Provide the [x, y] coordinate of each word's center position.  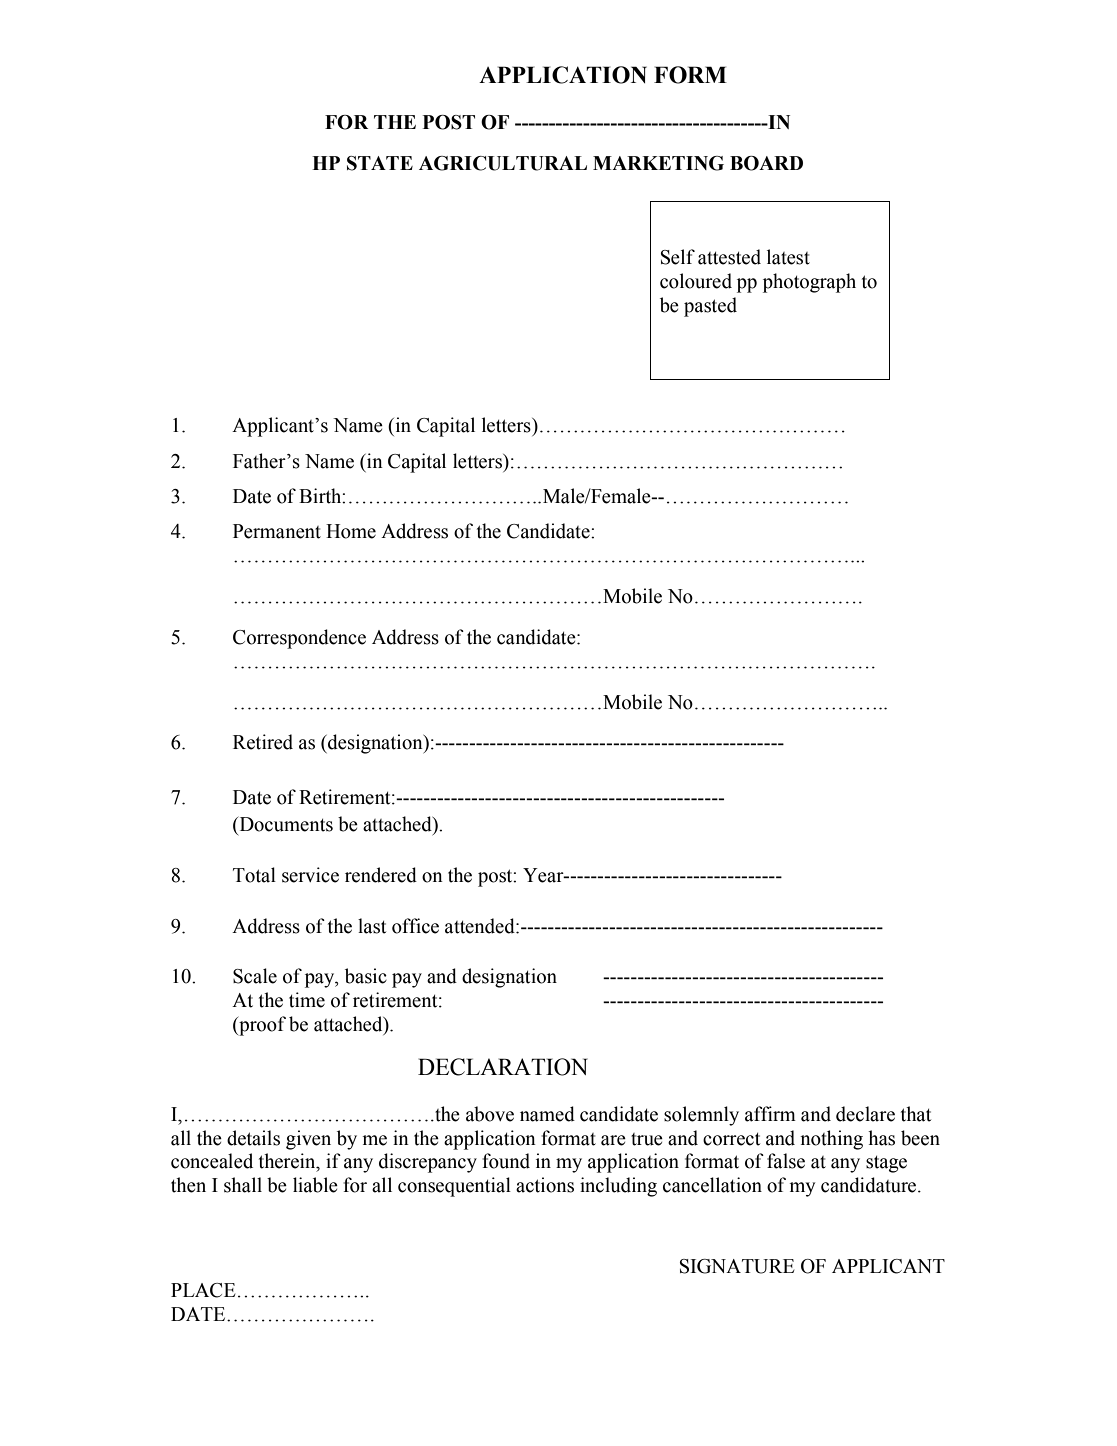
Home [351, 531]
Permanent [277, 531]
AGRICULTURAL [503, 163]
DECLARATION [503, 1067]
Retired [263, 742]
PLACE [203, 1290]
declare [865, 1114]
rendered [381, 875]
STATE [380, 163]
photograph [809, 283]
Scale [255, 976]
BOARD [766, 163]
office [415, 926]
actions [545, 1185]
